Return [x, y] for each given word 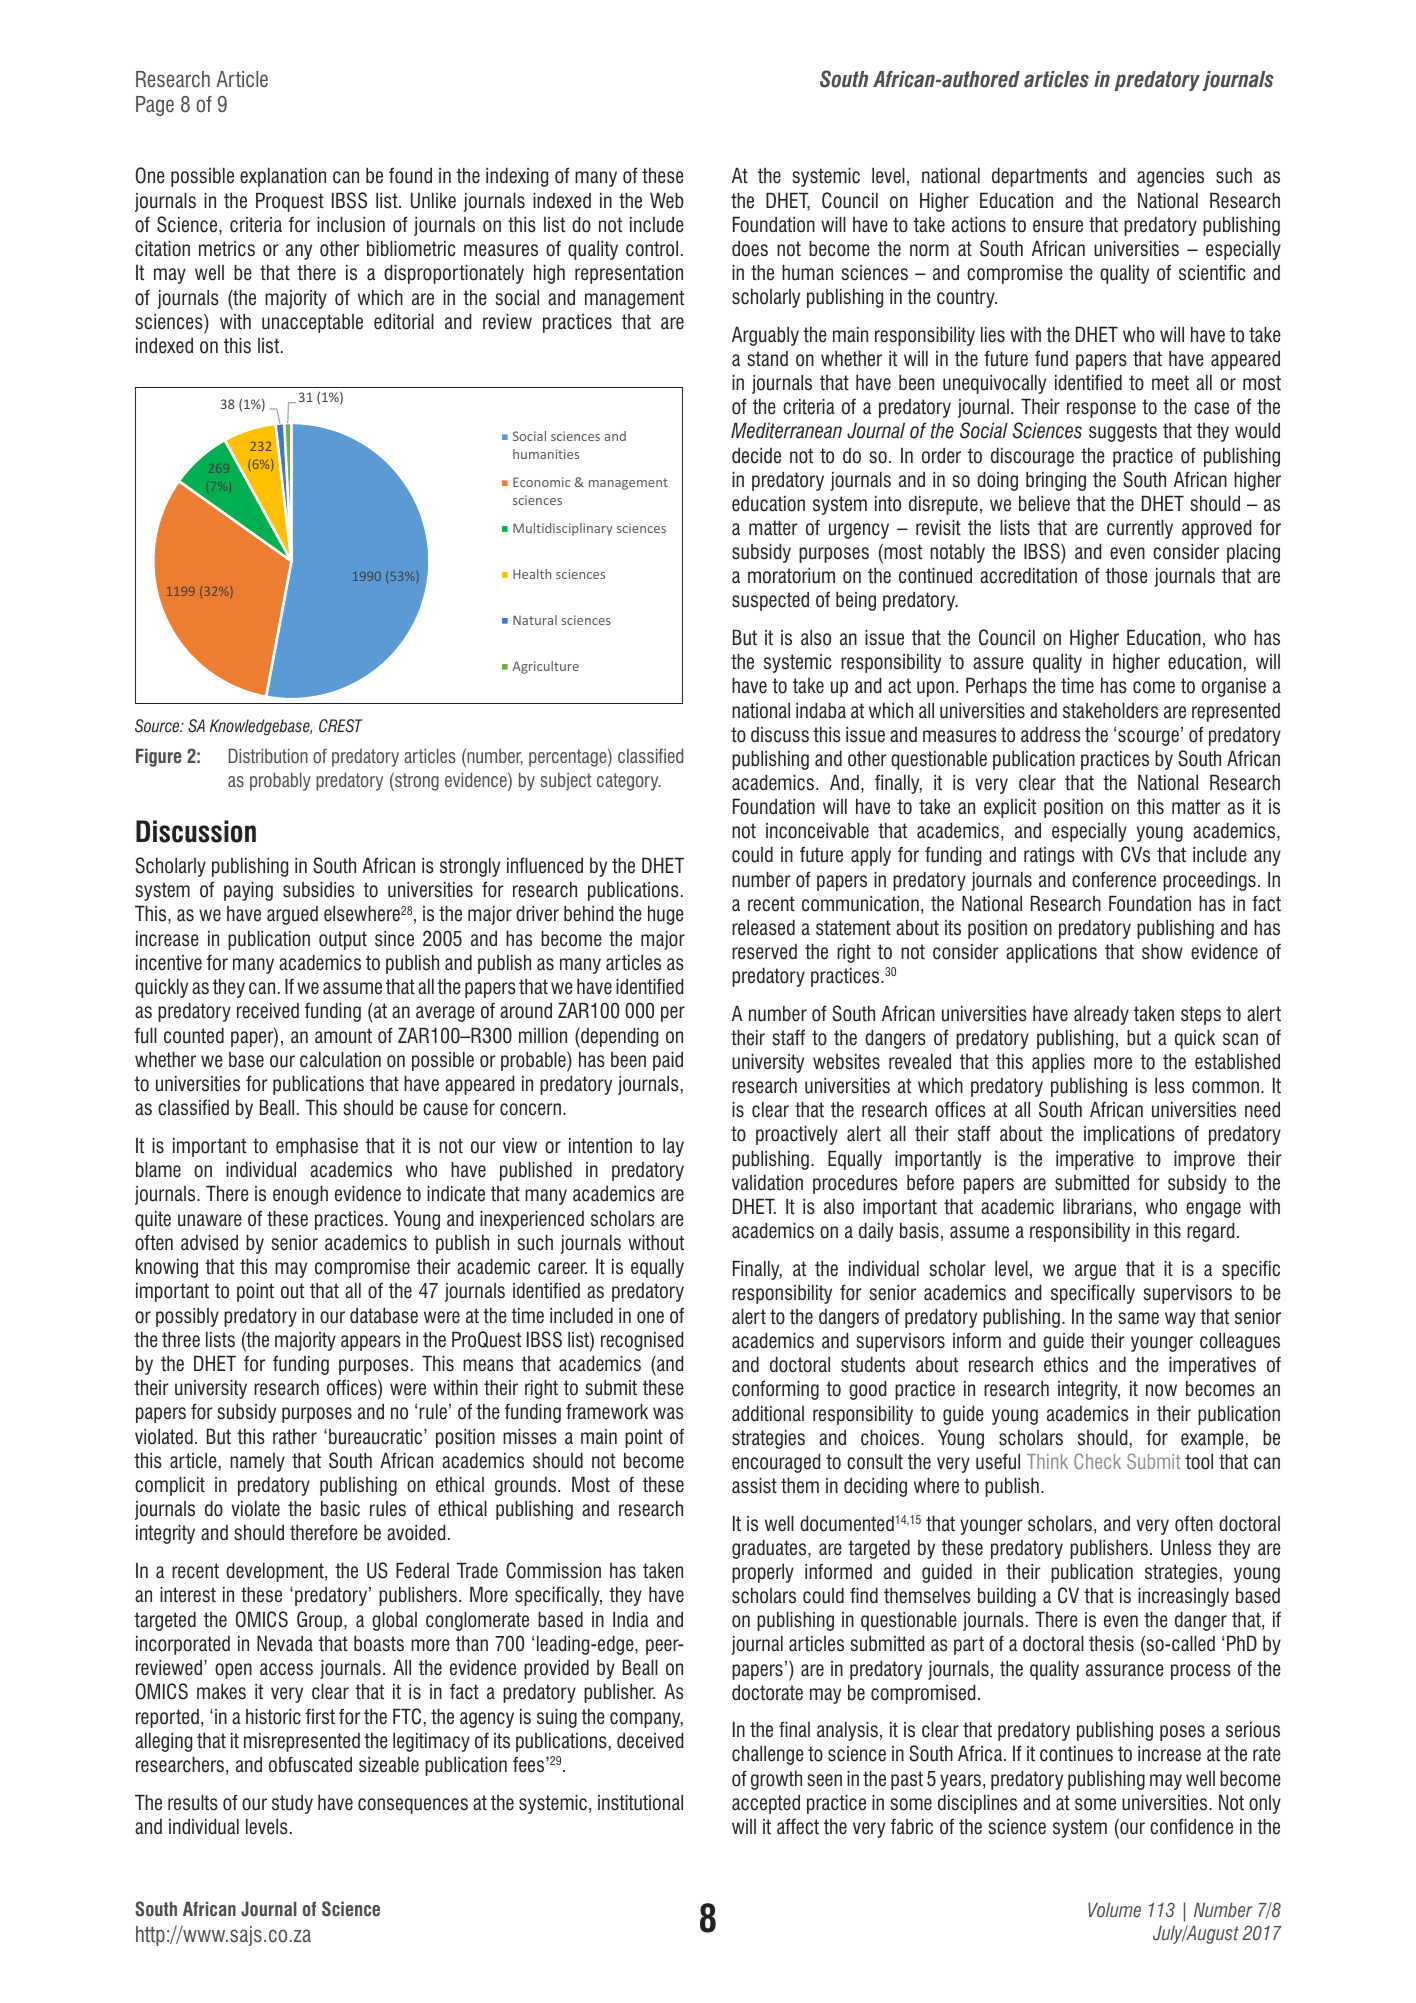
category [629, 782]
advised [209, 1242]
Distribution [268, 755]
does [750, 249]
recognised [642, 1341]
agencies [1170, 177]
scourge [1148, 738]
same [1138, 1318]
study [292, 1804]
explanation [283, 177]
